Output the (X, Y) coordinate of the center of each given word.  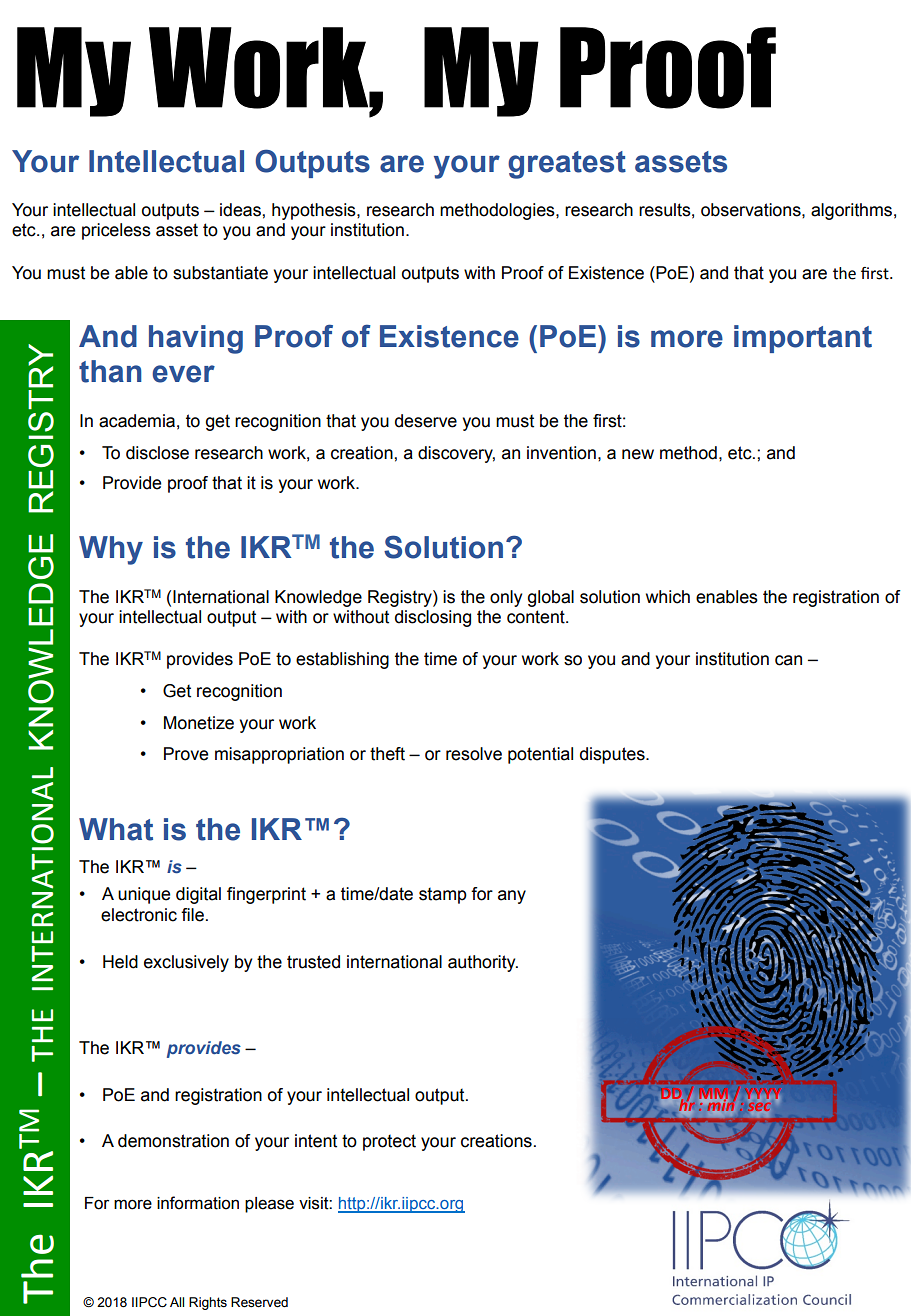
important (803, 339)
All (177, 1302)
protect (389, 1142)
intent (316, 1141)
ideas (241, 210)
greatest (567, 165)
